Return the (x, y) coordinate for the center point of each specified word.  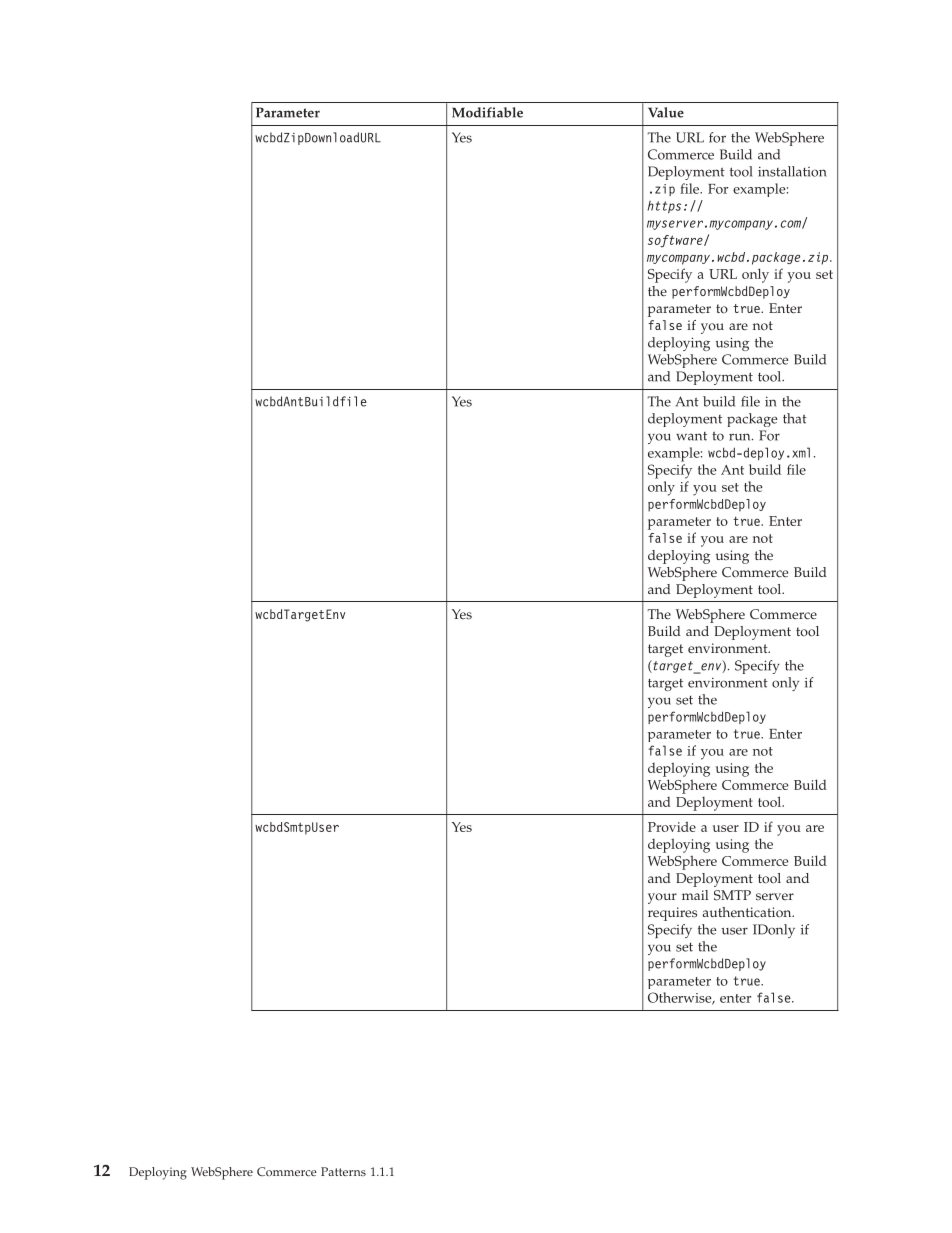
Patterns (343, 1171)
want (691, 436)
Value (666, 112)
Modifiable (487, 112)
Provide (672, 826)
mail (695, 895)
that (795, 418)
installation (792, 171)
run (741, 437)
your (662, 898)
